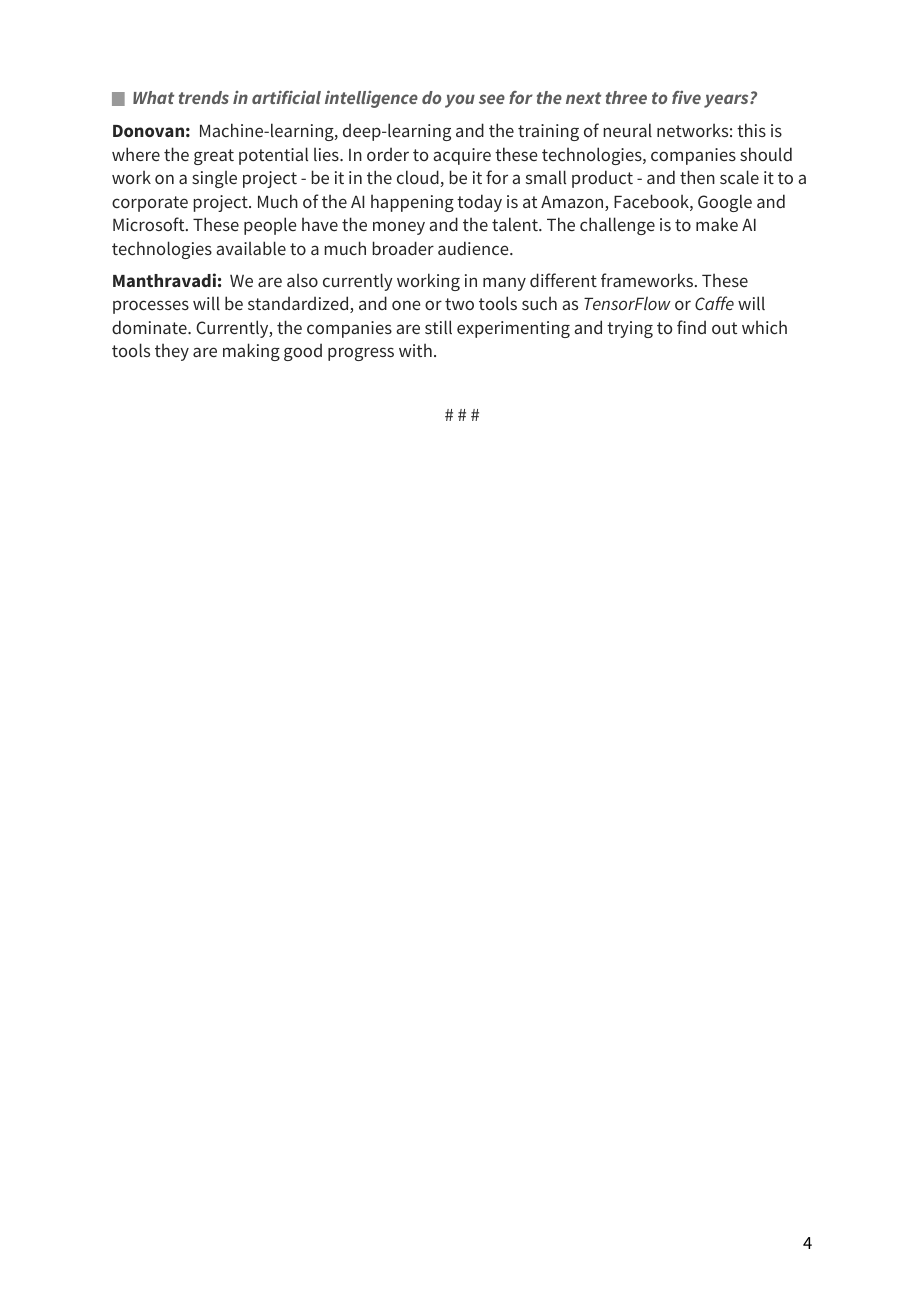 This image has height=1308, width=924. What do you see at coordinates (691, 327) in the image?
I see `find` at bounding box center [691, 327].
